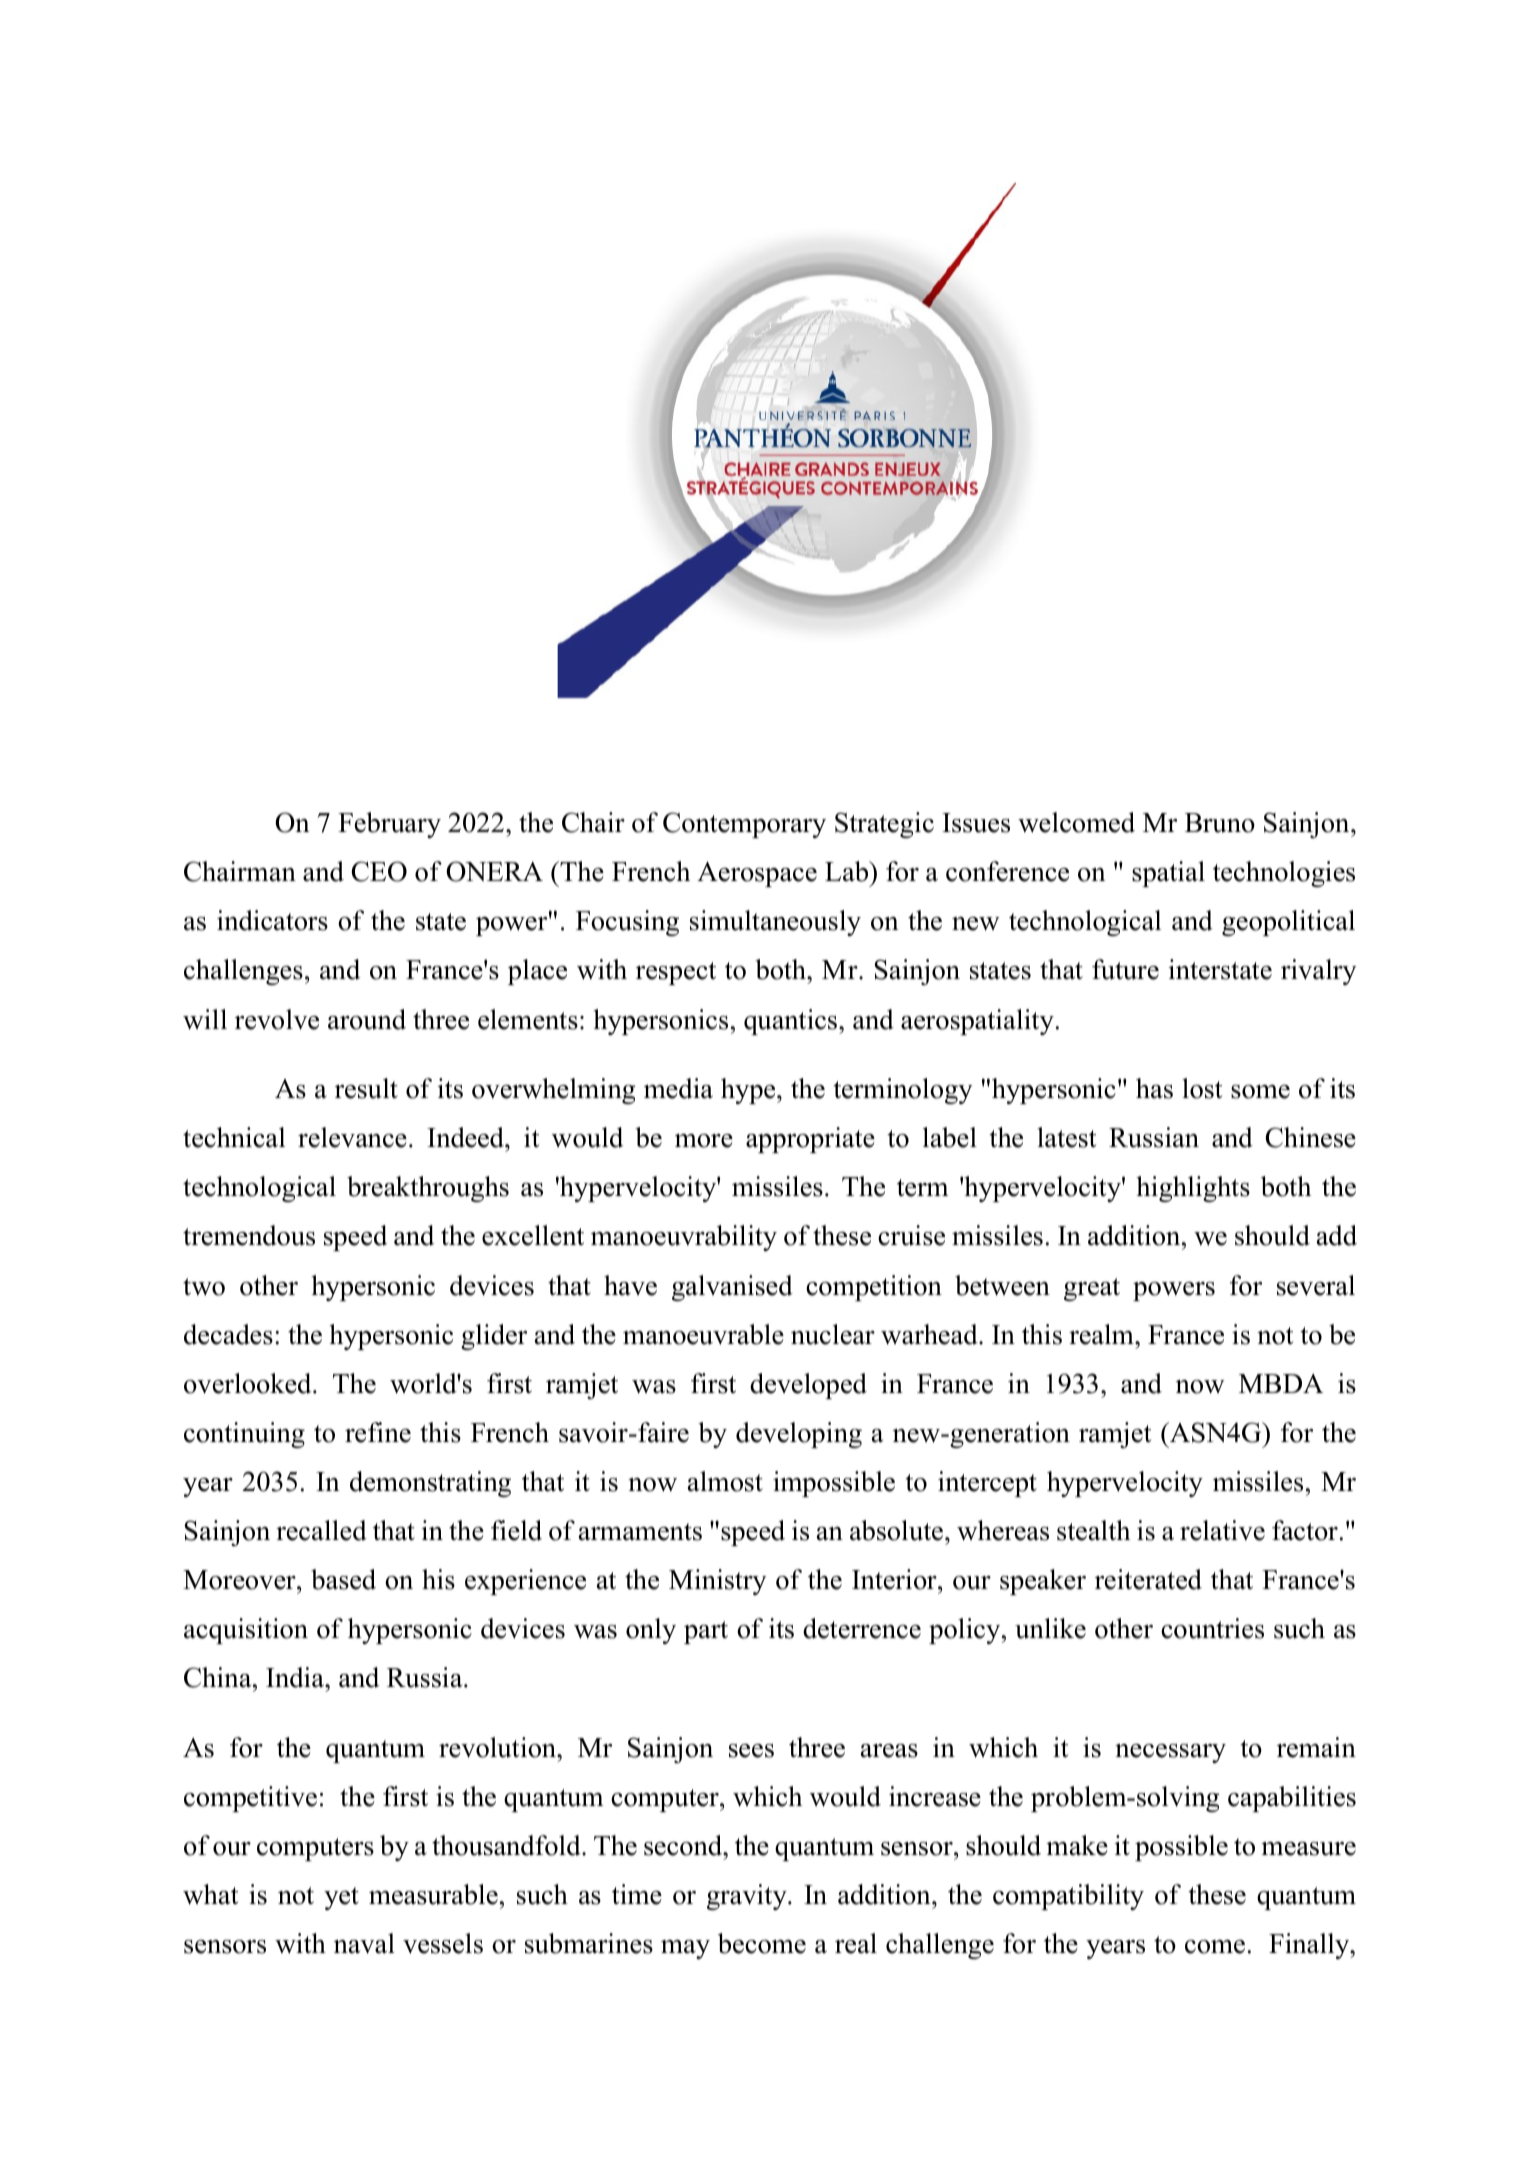  What do you see at coordinates (1212, 1628) in the screenshot?
I see `countries` at bounding box center [1212, 1628].
